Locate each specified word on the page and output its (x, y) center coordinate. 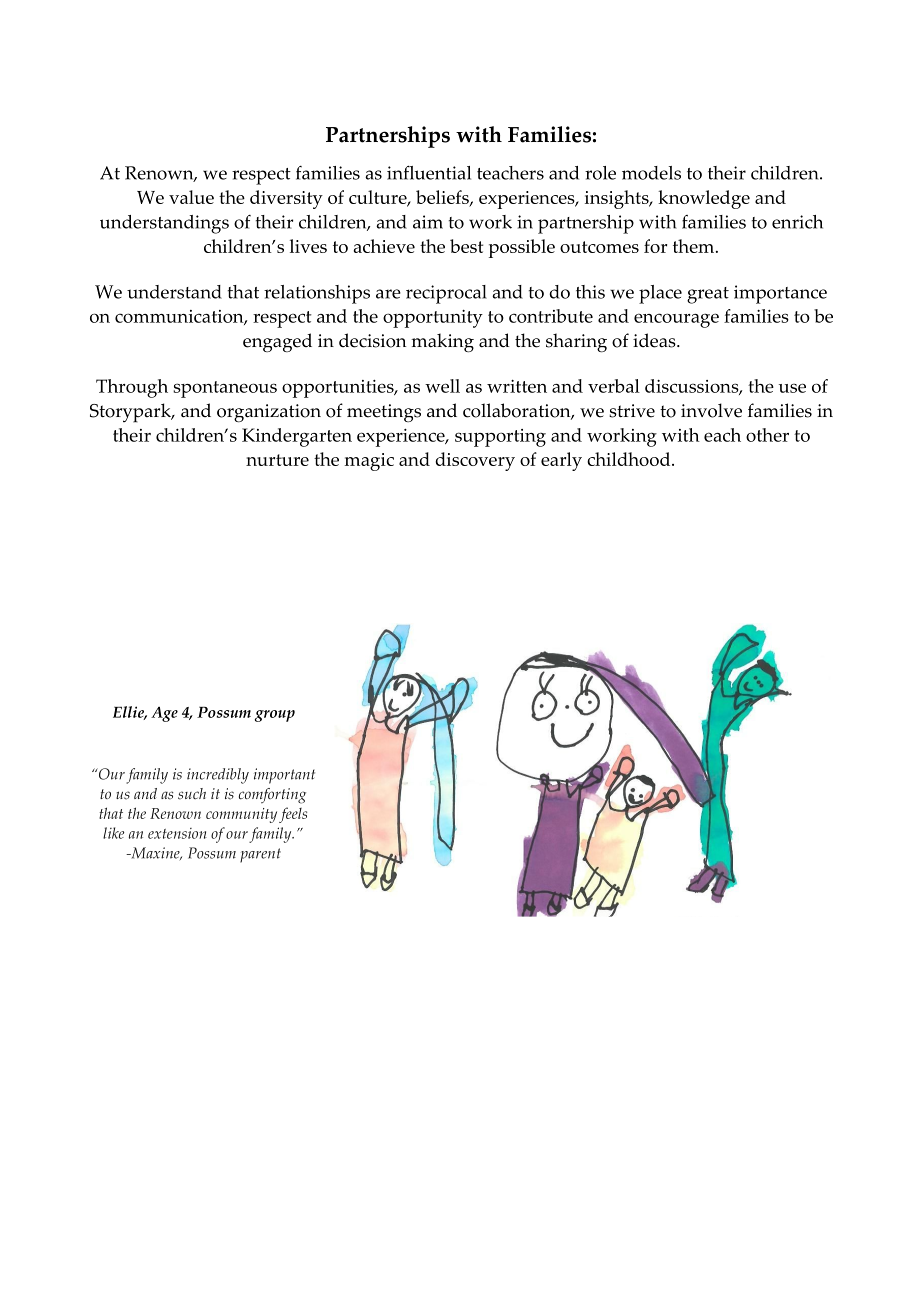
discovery (475, 461)
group (275, 716)
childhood (628, 459)
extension (177, 833)
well (442, 386)
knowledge (704, 199)
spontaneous (225, 389)
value (191, 197)
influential (429, 173)
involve (711, 410)
